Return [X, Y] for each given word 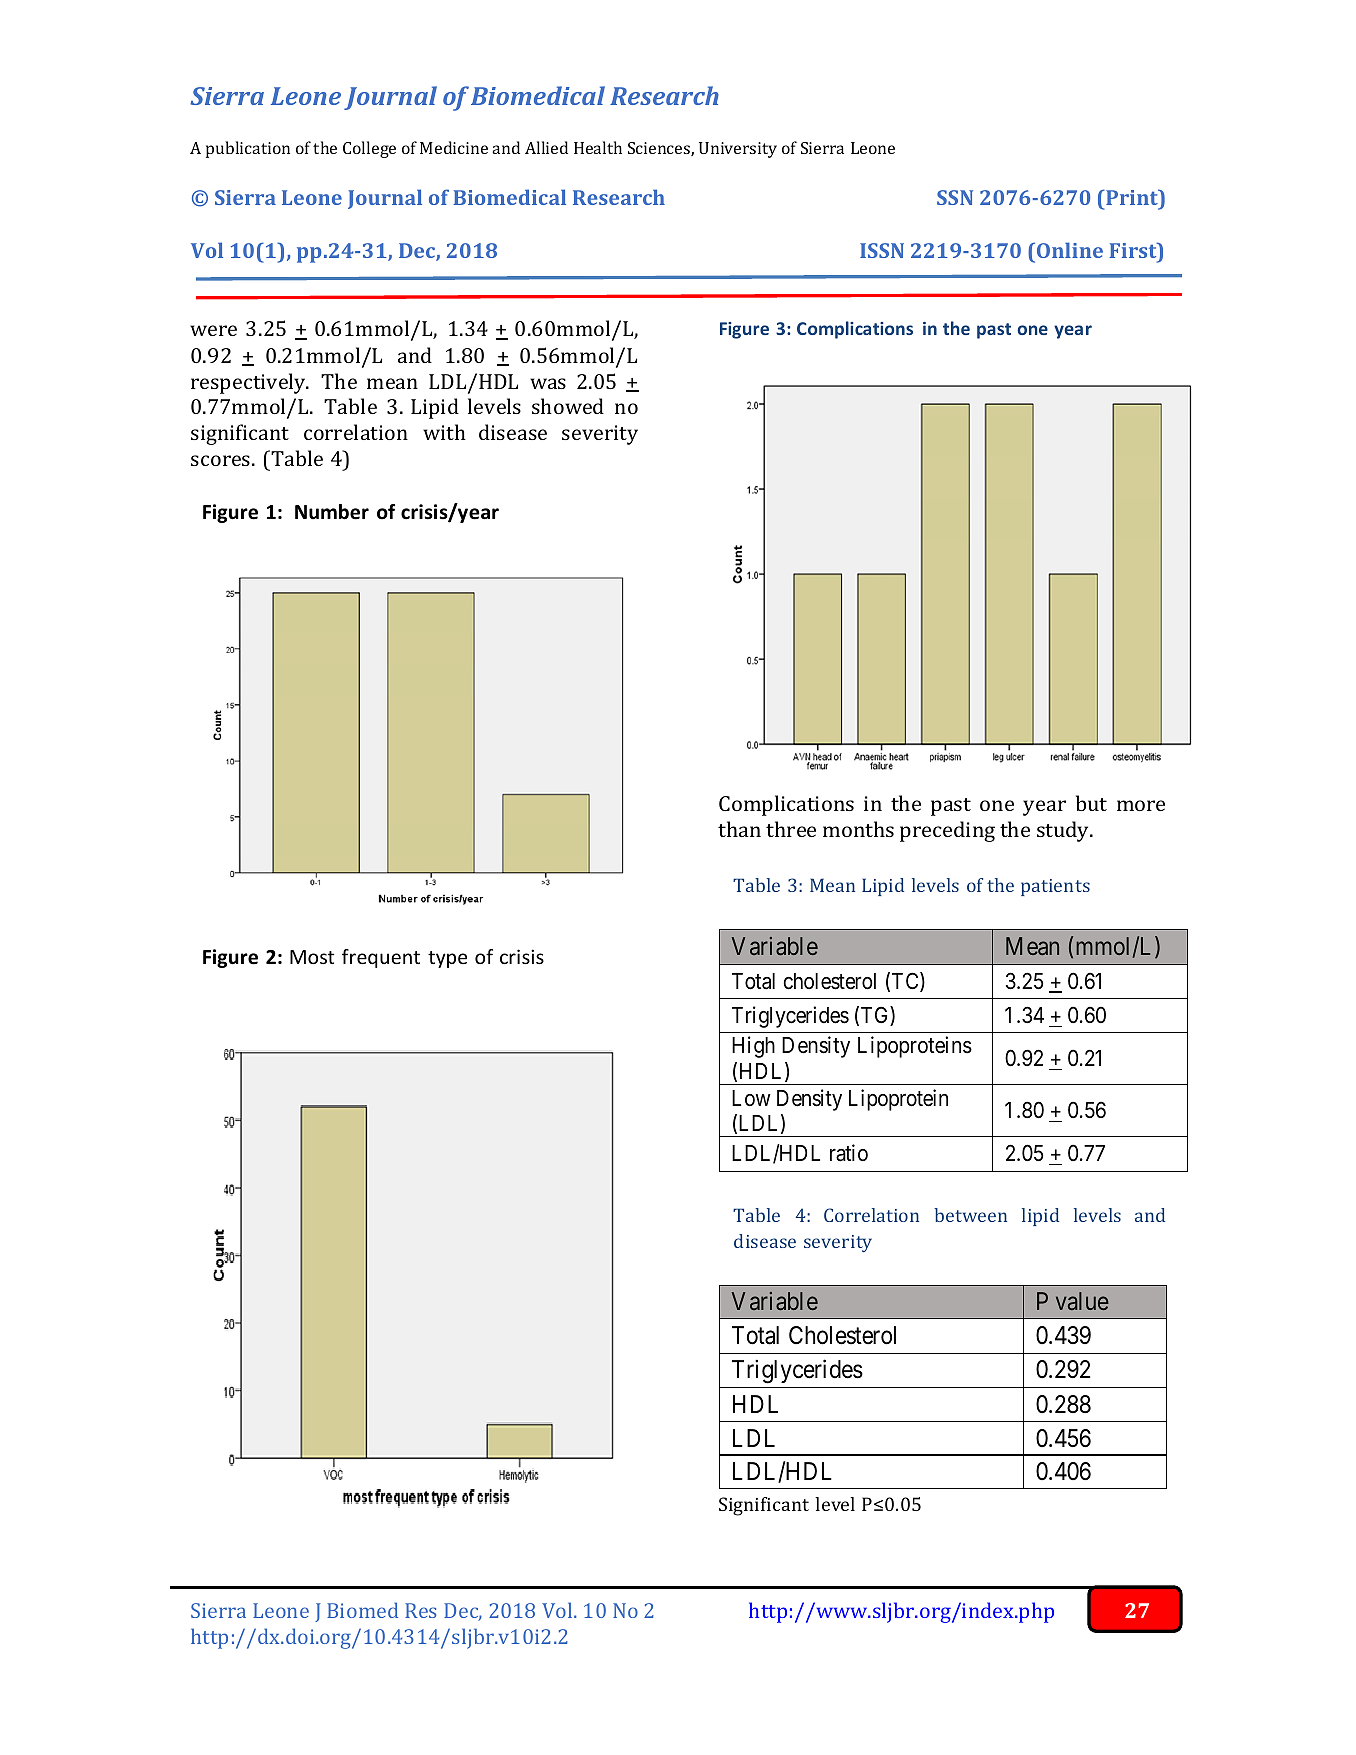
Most [312, 957]
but [1091, 803]
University [738, 150]
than [739, 829]
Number [332, 512]
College [369, 149]
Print [1132, 197]
